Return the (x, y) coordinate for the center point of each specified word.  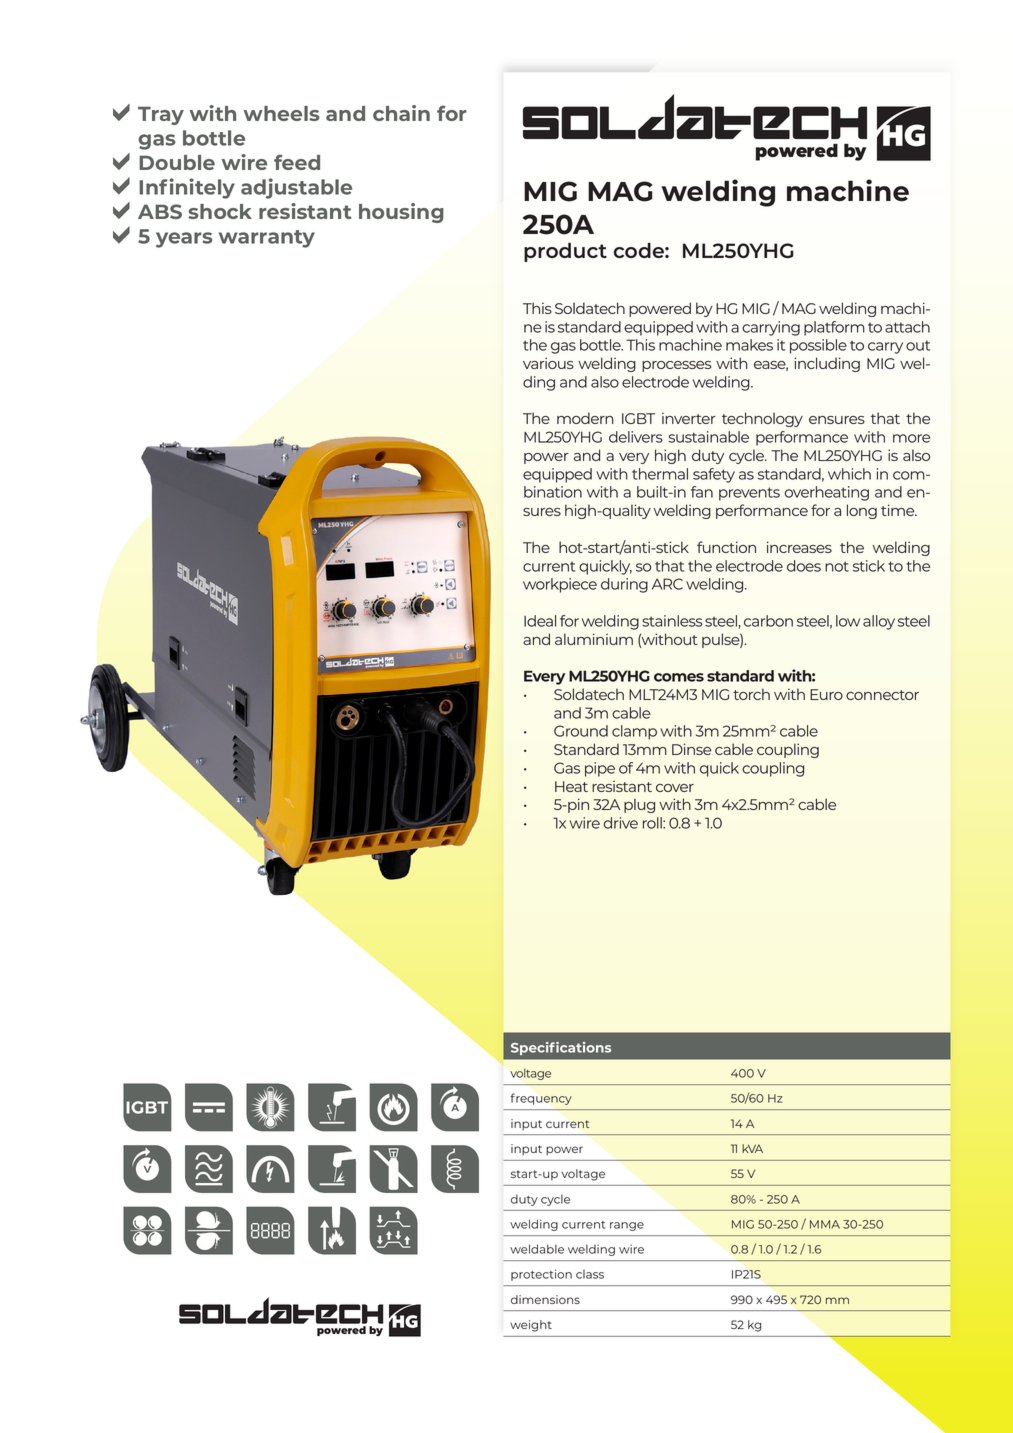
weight (531, 1326)
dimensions (545, 1299)
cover (675, 788)
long (862, 511)
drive (621, 823)
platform (834, 328)
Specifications (561, 1048)
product (565, 252)
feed (297, 162)
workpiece (560, 585)
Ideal (540, 621)
